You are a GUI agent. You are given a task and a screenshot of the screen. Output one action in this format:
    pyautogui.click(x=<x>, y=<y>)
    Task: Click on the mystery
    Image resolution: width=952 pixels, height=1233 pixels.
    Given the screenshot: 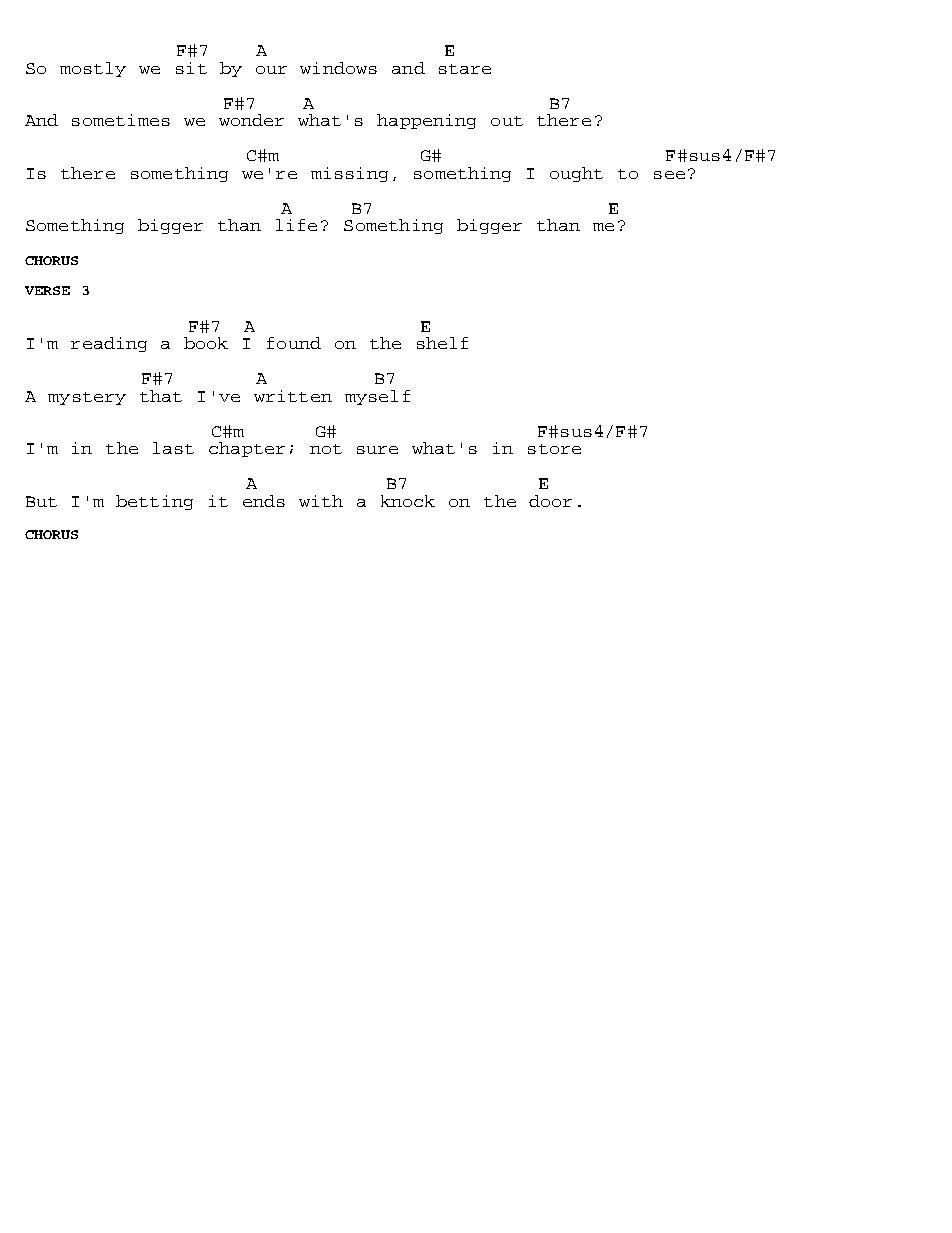 What is the action you would take?
    pyautogui.click(x=87, y=398)
